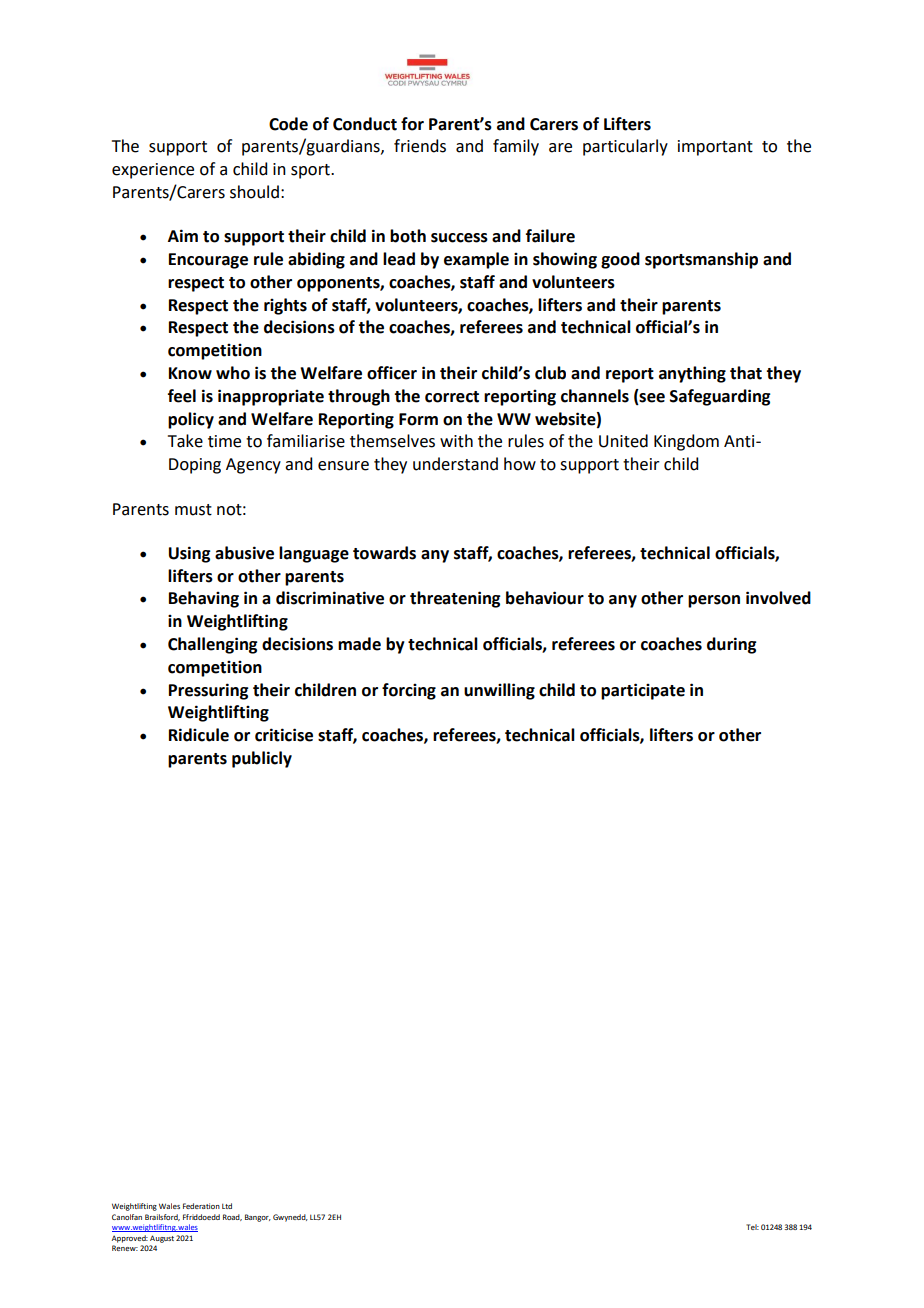 This image has width=924, height=1308. I want to click on publicly, so click(262, 759).
